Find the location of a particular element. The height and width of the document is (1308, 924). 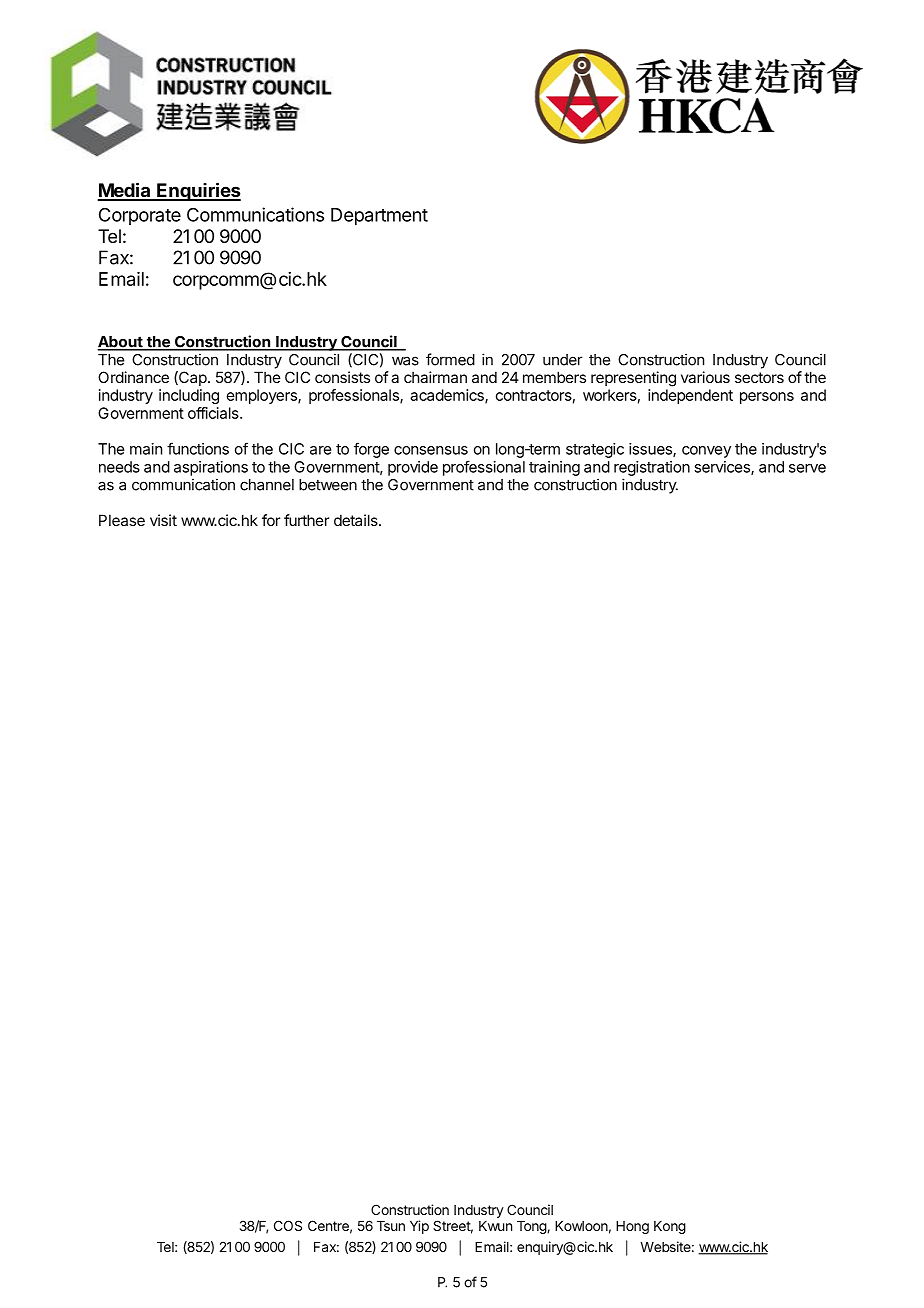

Department is located at coordinates (379, 216).
